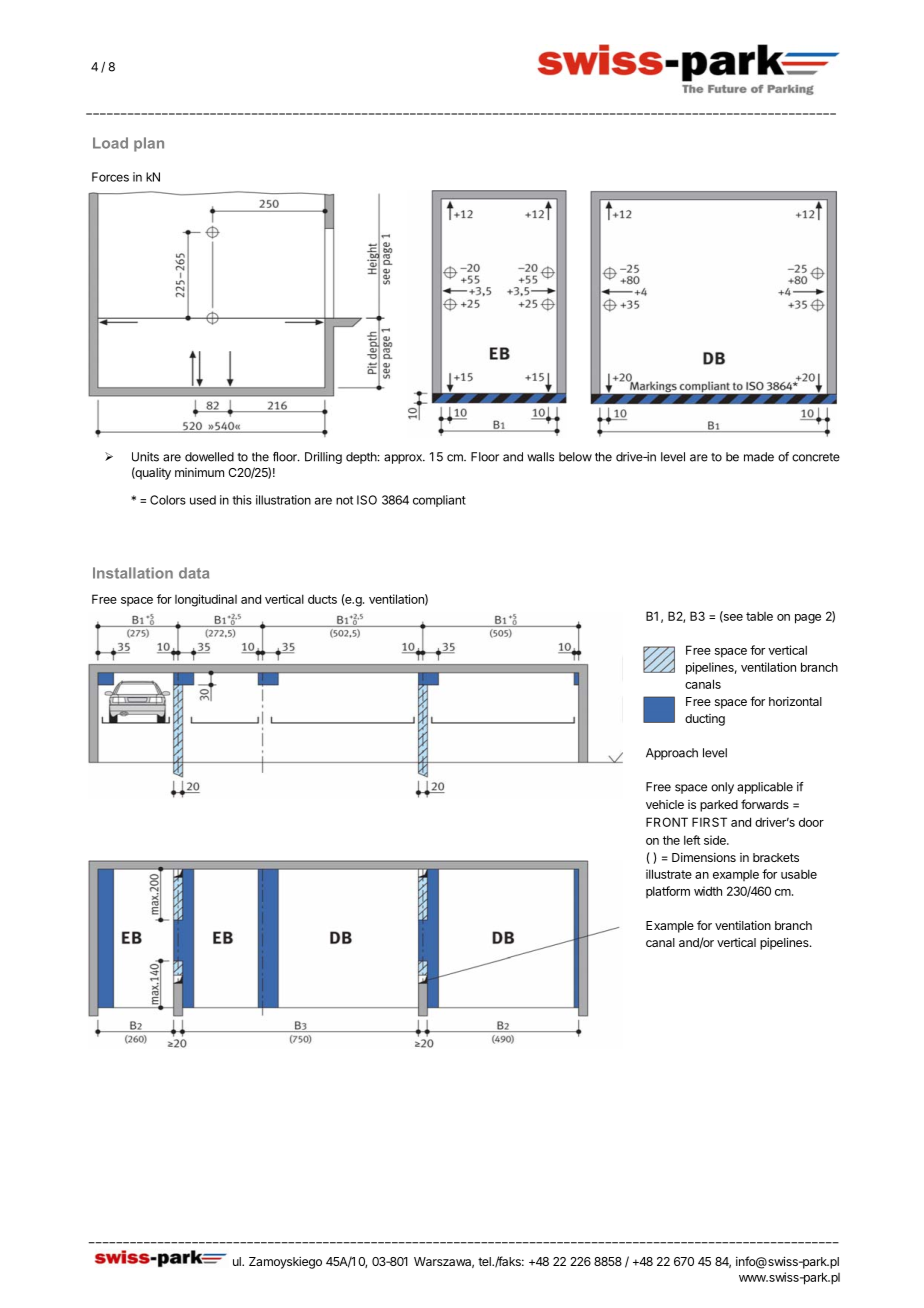 This screenshot has height=1308, width=924. I want to click on Forces, so click(110, 177).
